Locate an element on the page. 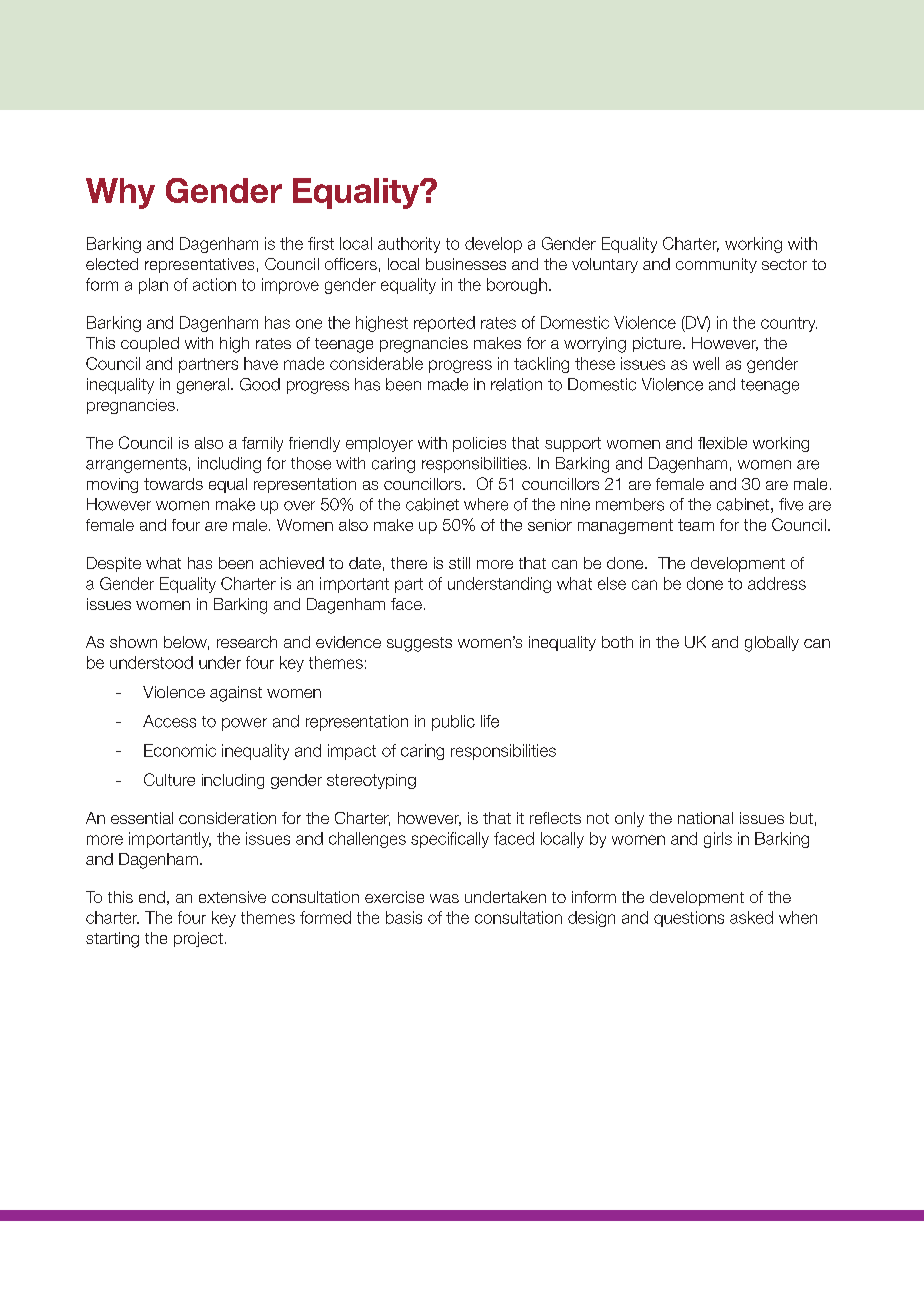 The width and height of the document is (924, 1308). community is located at coordinates (716, 265).
